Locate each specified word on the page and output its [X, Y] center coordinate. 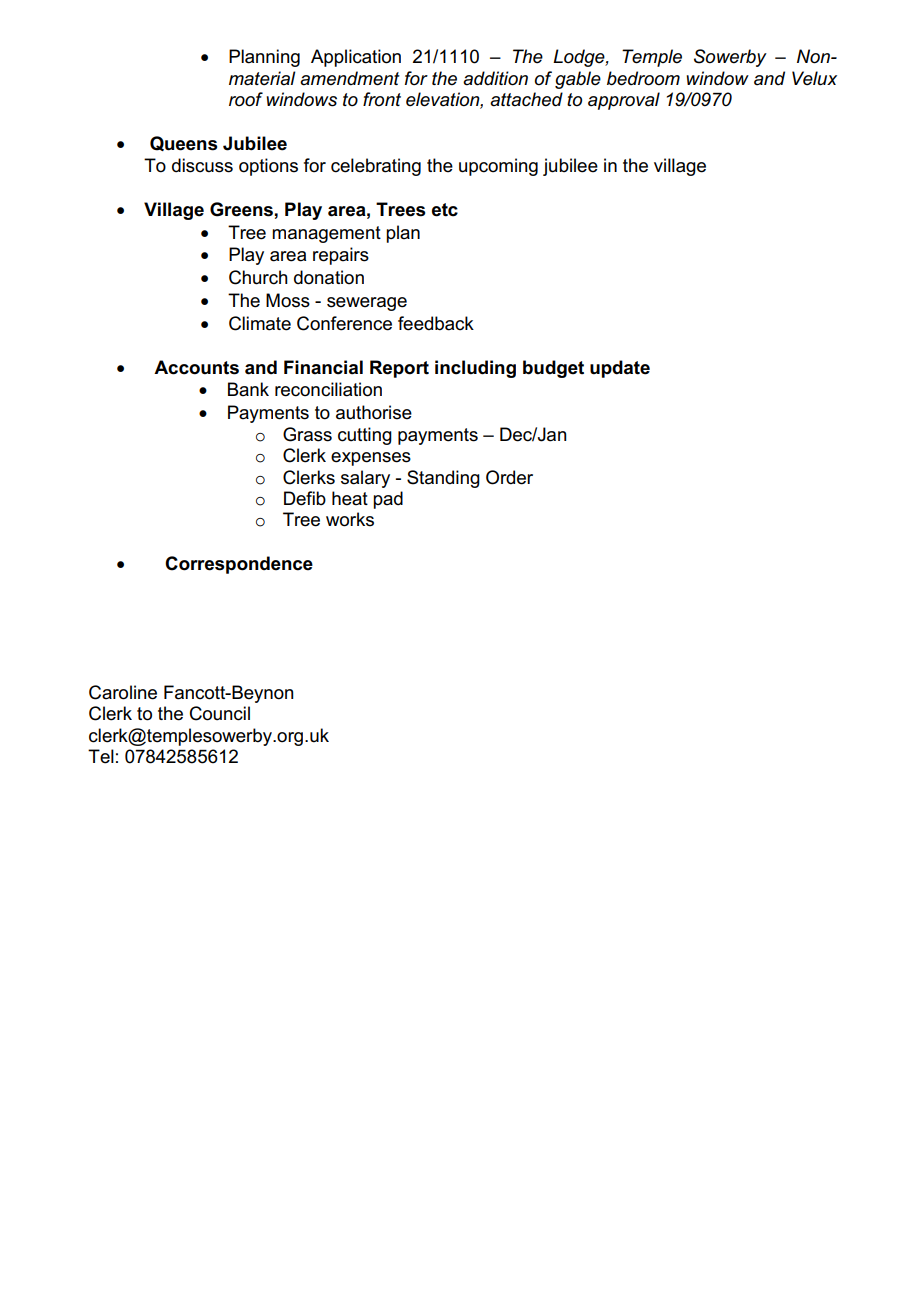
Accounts [196, 367]
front [382, 99]
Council [220, 713]
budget [553, 369]
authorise [374, 412]
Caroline [123, 692]
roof [246, 99]
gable [578, 80]
